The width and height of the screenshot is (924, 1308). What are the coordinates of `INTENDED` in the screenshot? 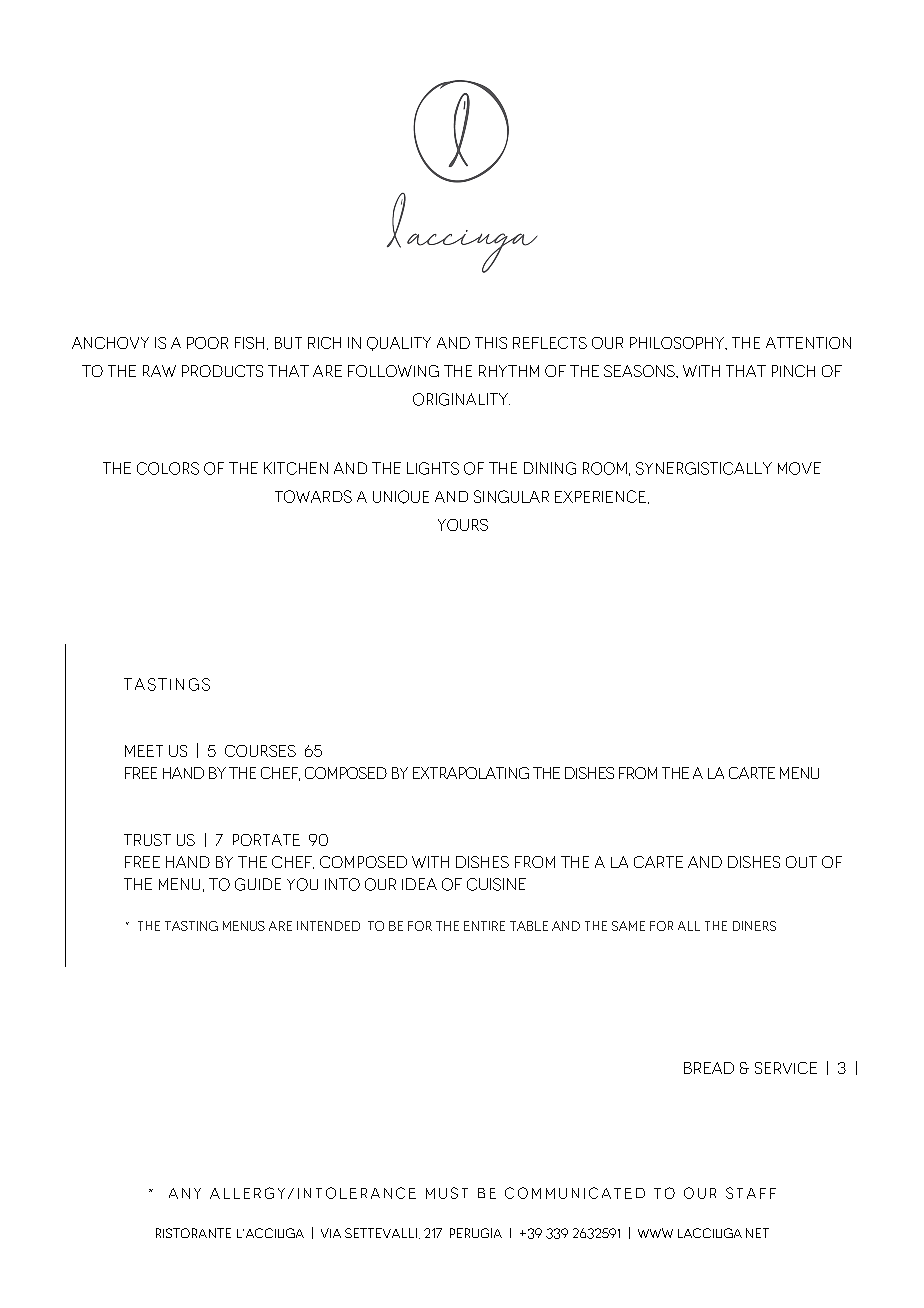 It's located at (328, 926).
